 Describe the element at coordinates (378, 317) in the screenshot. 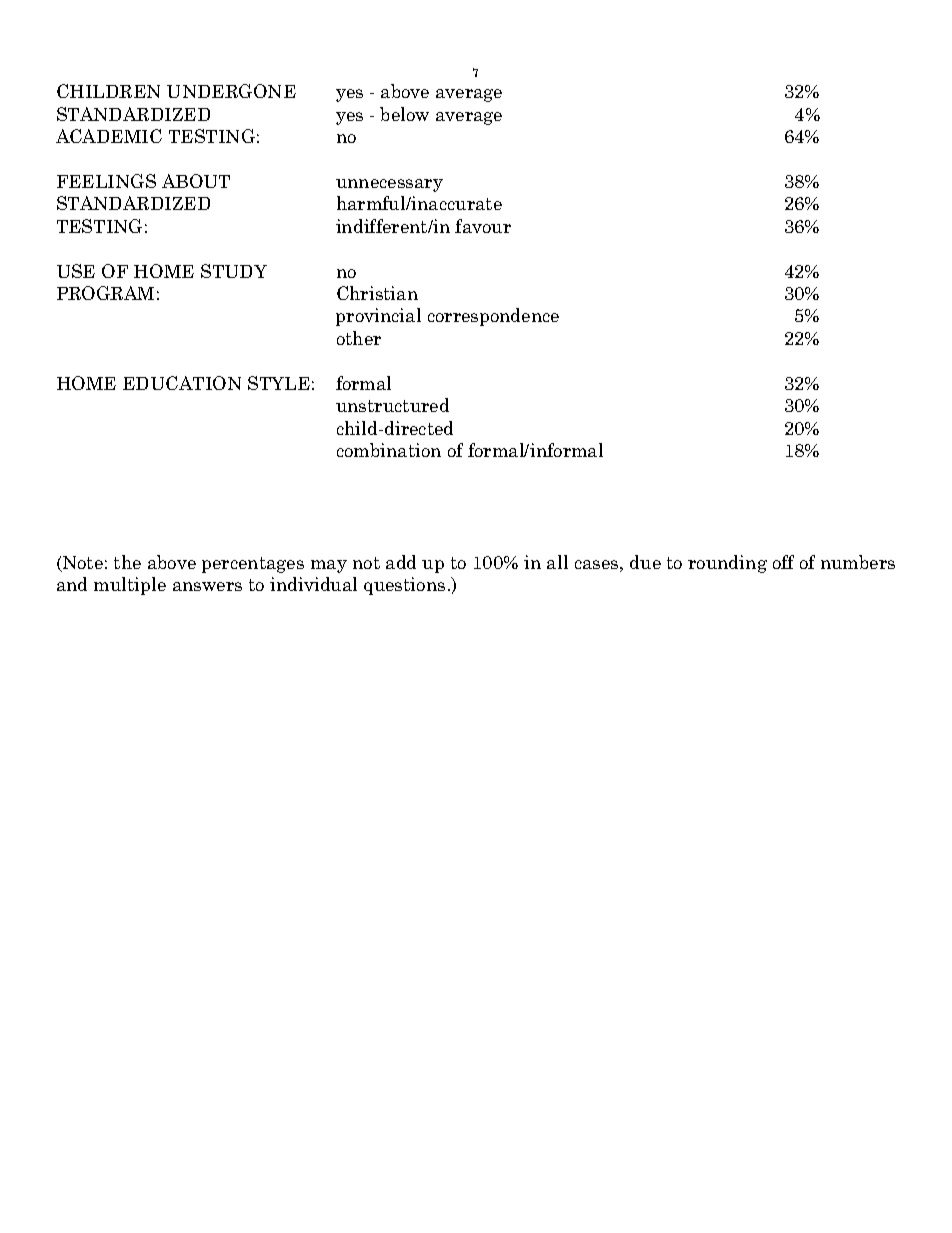

I see `provincial` at that location.
